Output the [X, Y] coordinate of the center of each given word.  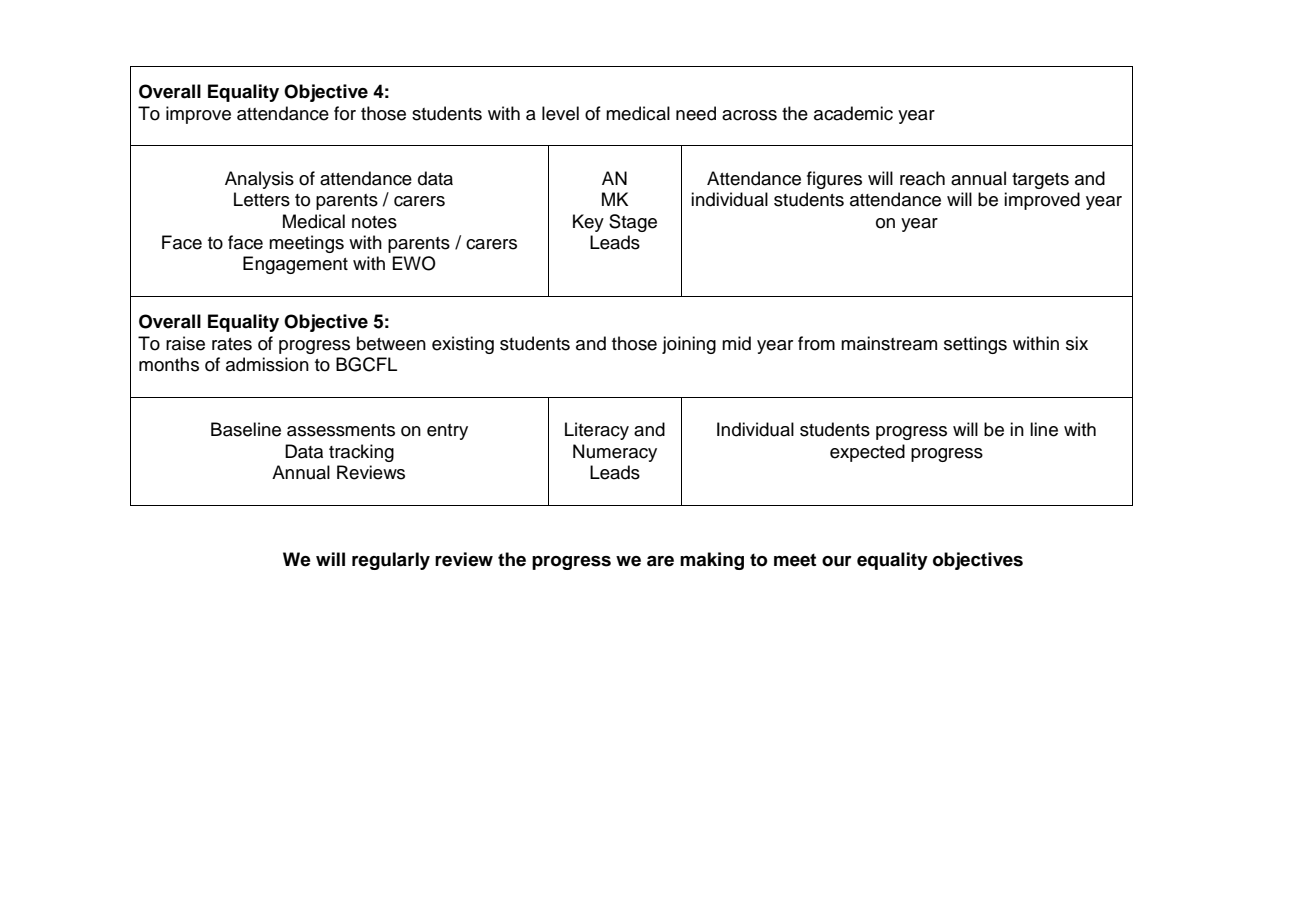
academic [853, 113]
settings [975, 345]
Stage [633, 223]
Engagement [295, 265]
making [712, 561]
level [560, 113]
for [345, 113]
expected [867, 453]
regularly [391, 561]
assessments [341, 430]
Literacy [597, 431]
